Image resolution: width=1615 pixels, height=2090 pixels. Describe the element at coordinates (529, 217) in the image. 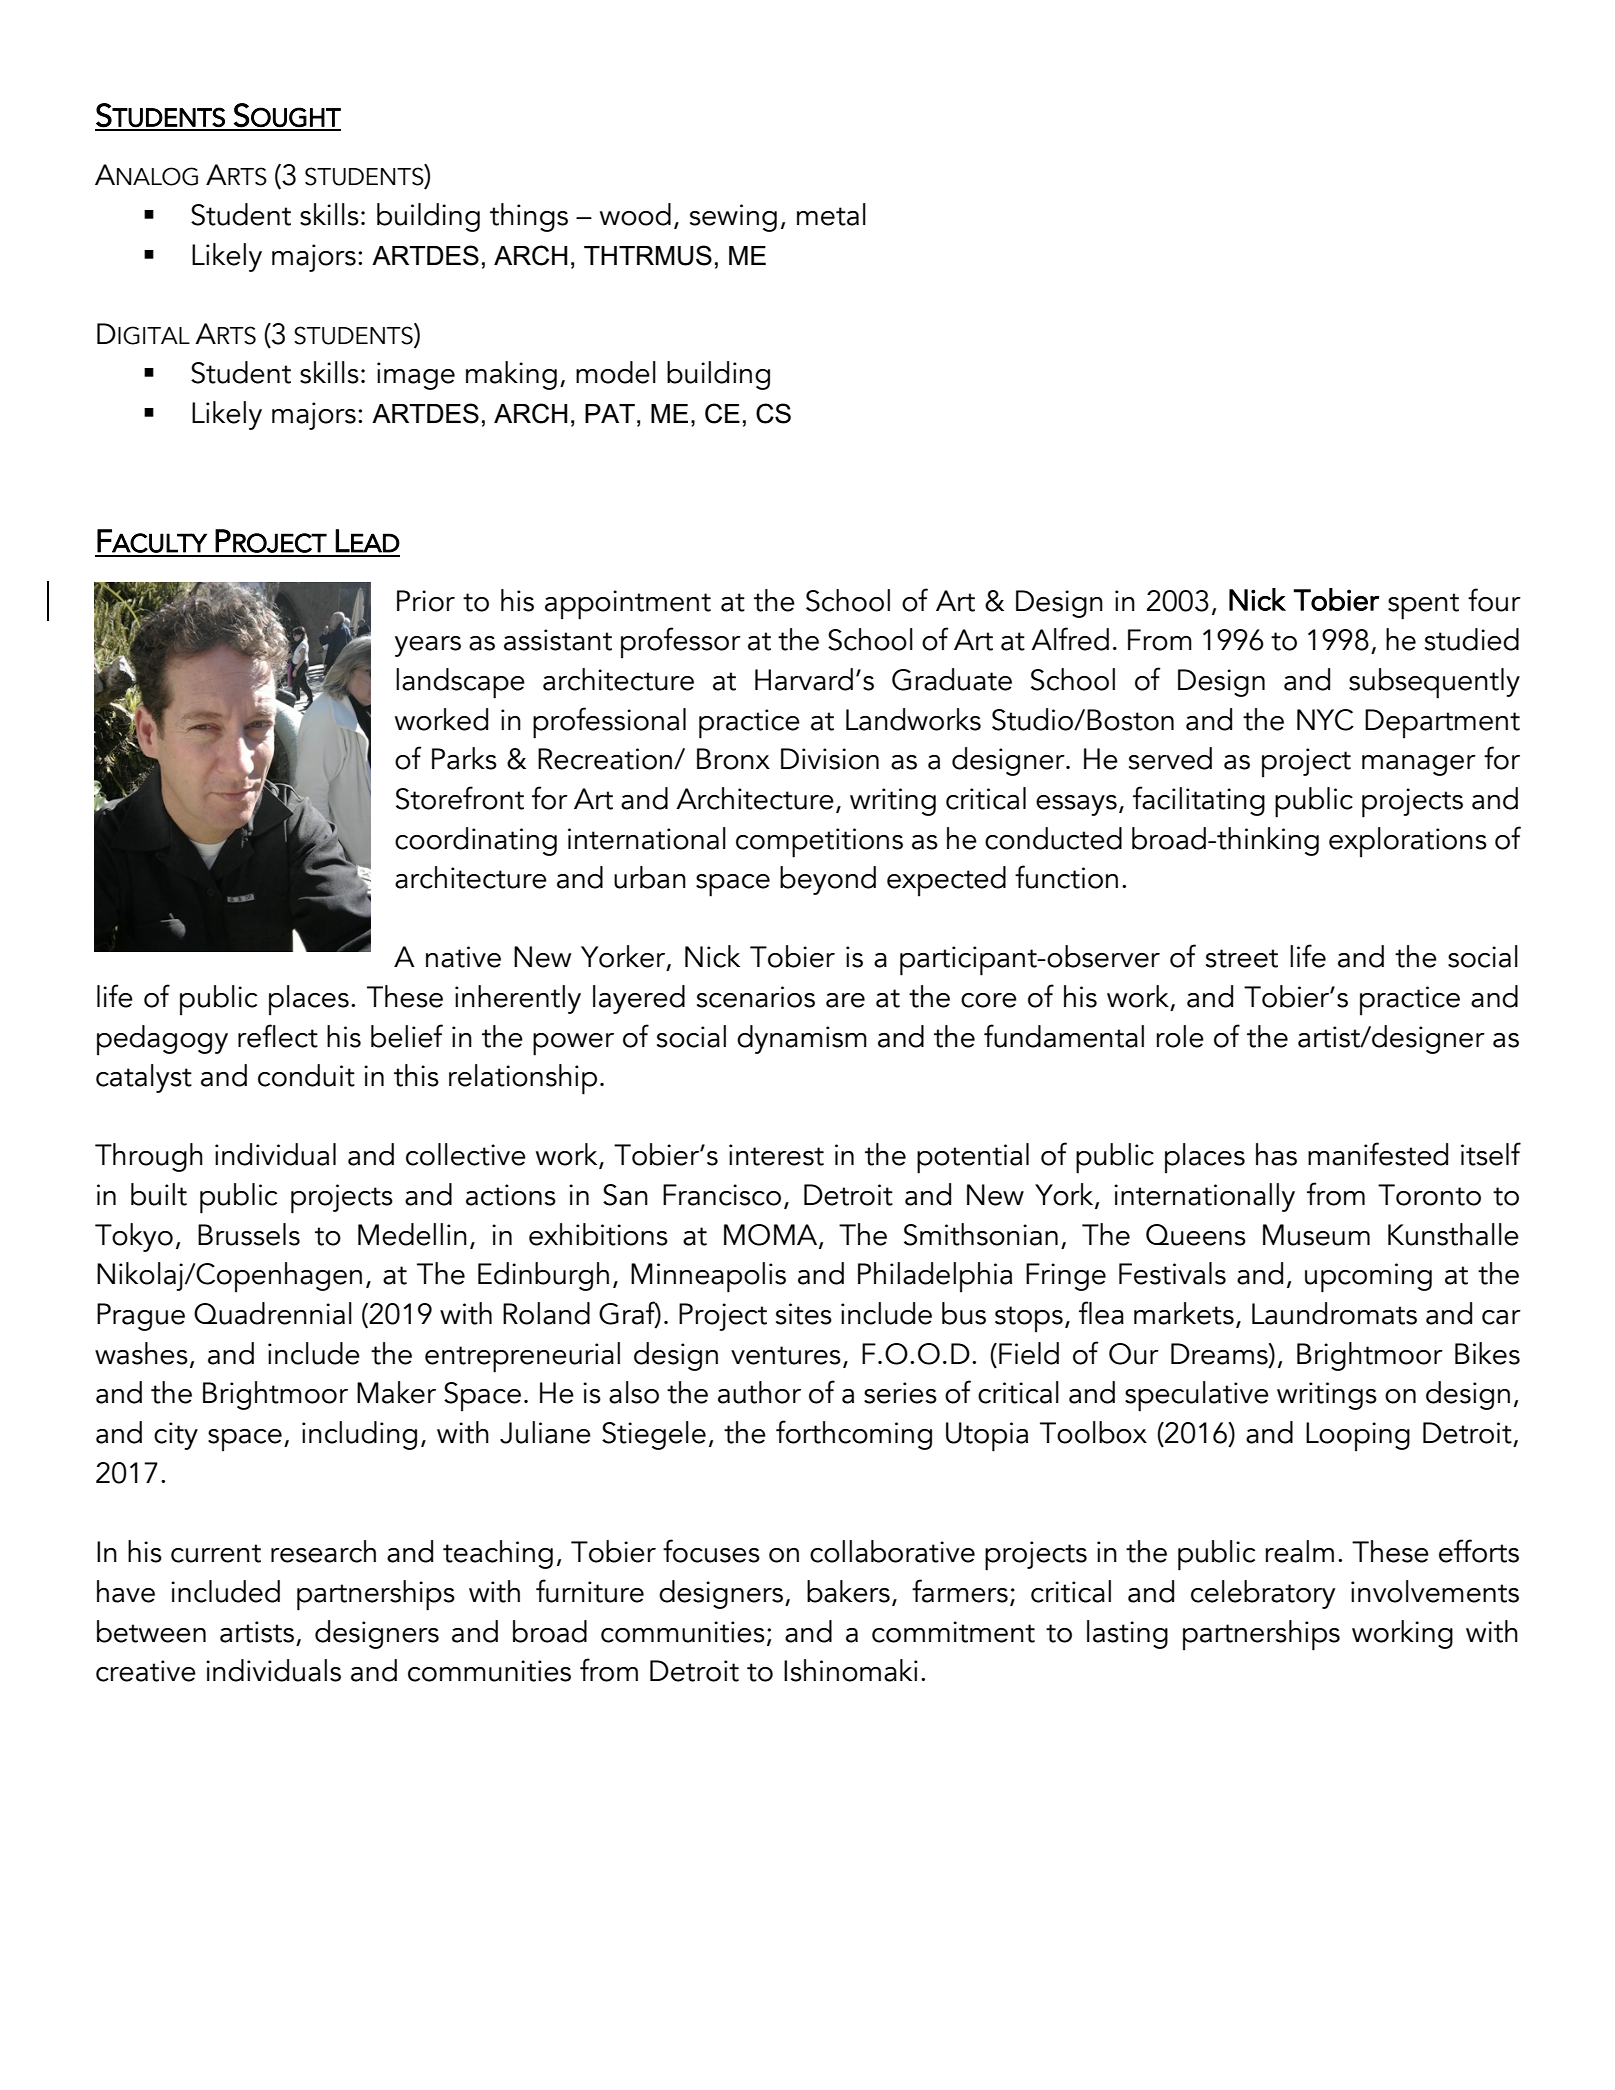

I see `things` at that location.
